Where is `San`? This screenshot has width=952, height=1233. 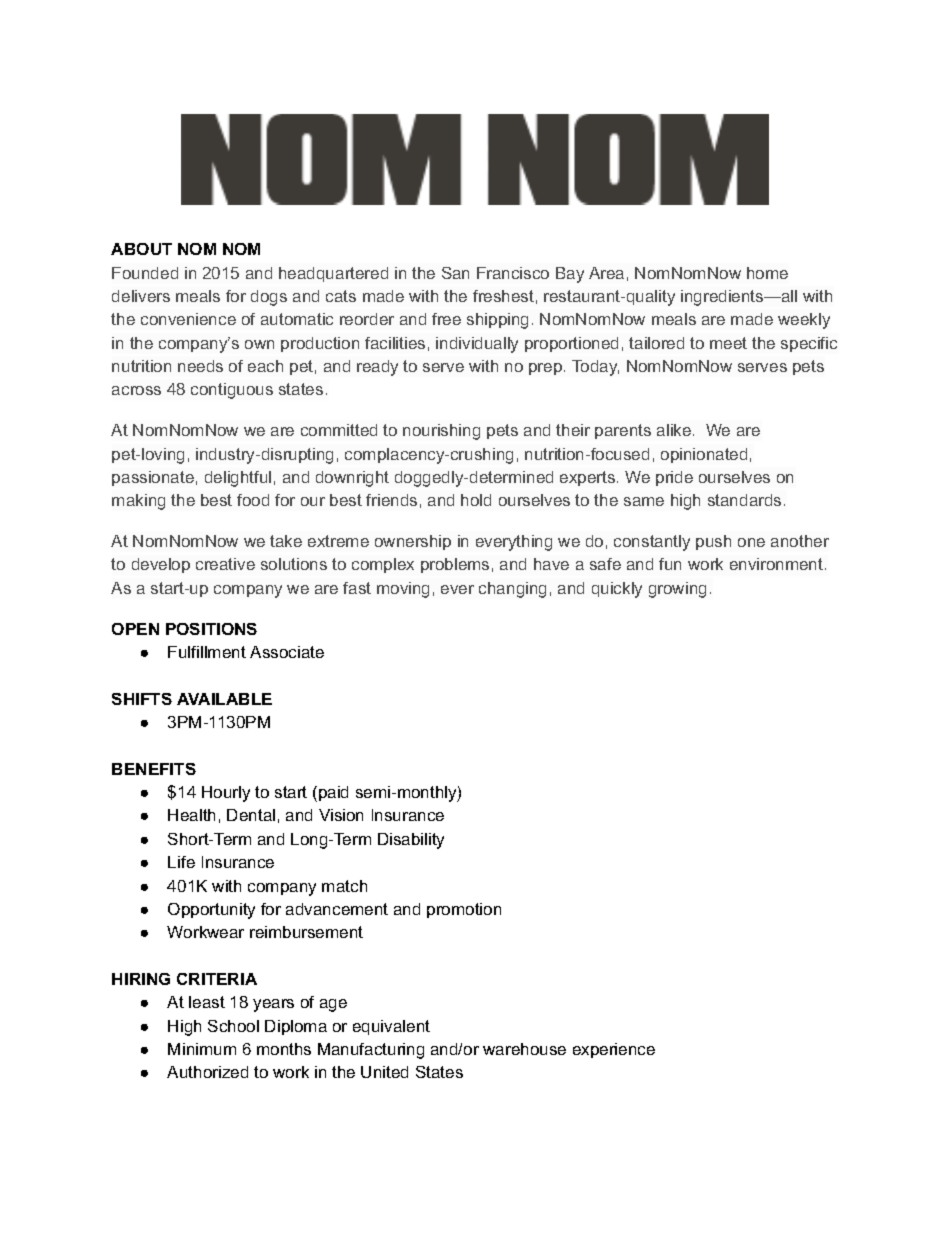 San is located at coordinates (455, 273).
